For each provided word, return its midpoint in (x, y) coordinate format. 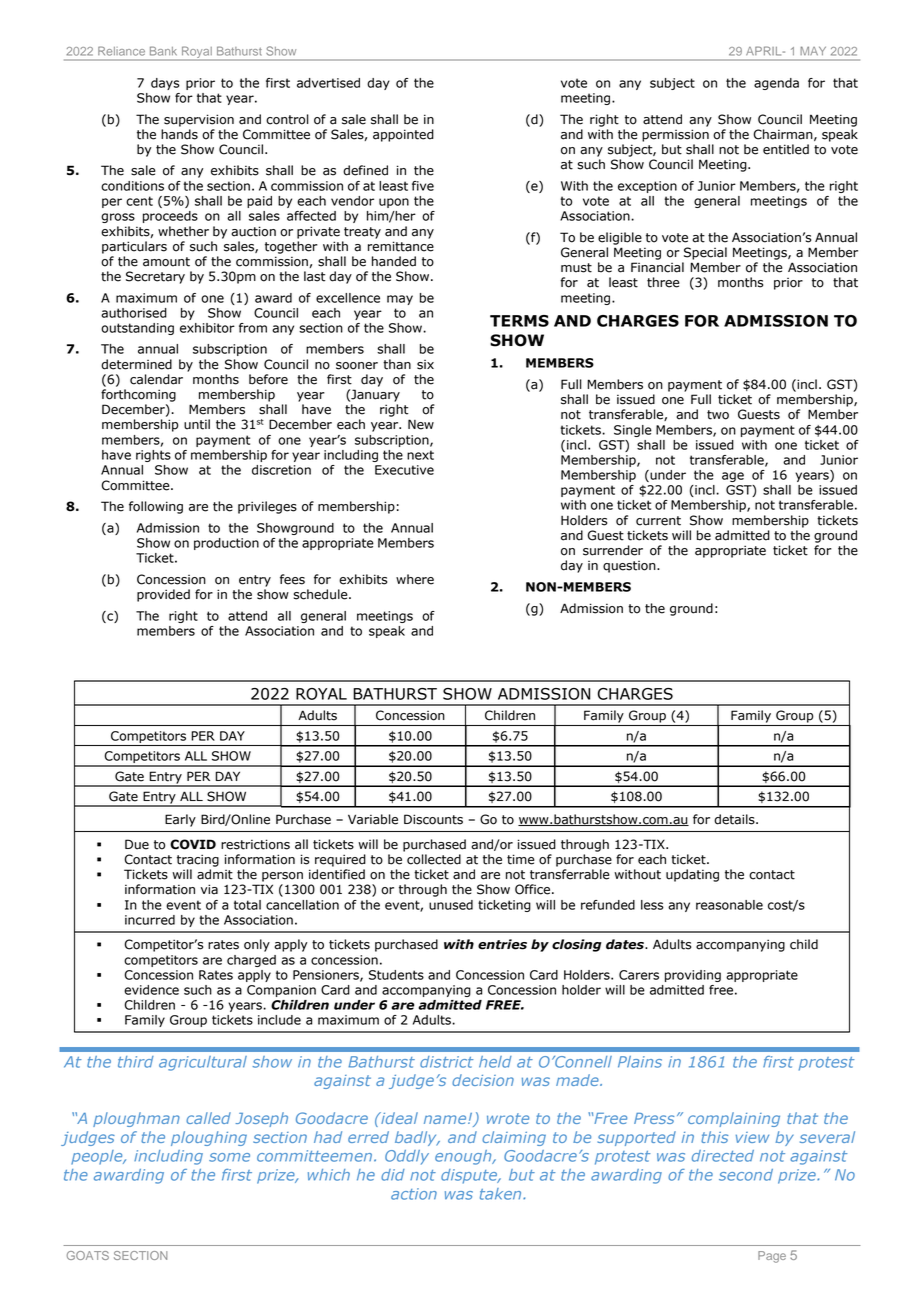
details (735, 819)
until (197, 424)
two (718, 415)
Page (772, 1257)
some (229, 1157)
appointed (403, 135)
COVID (193, 844)
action (414, 1194)
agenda (776, 84)
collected (434, 859)
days (165, 84)
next (420, 455)
